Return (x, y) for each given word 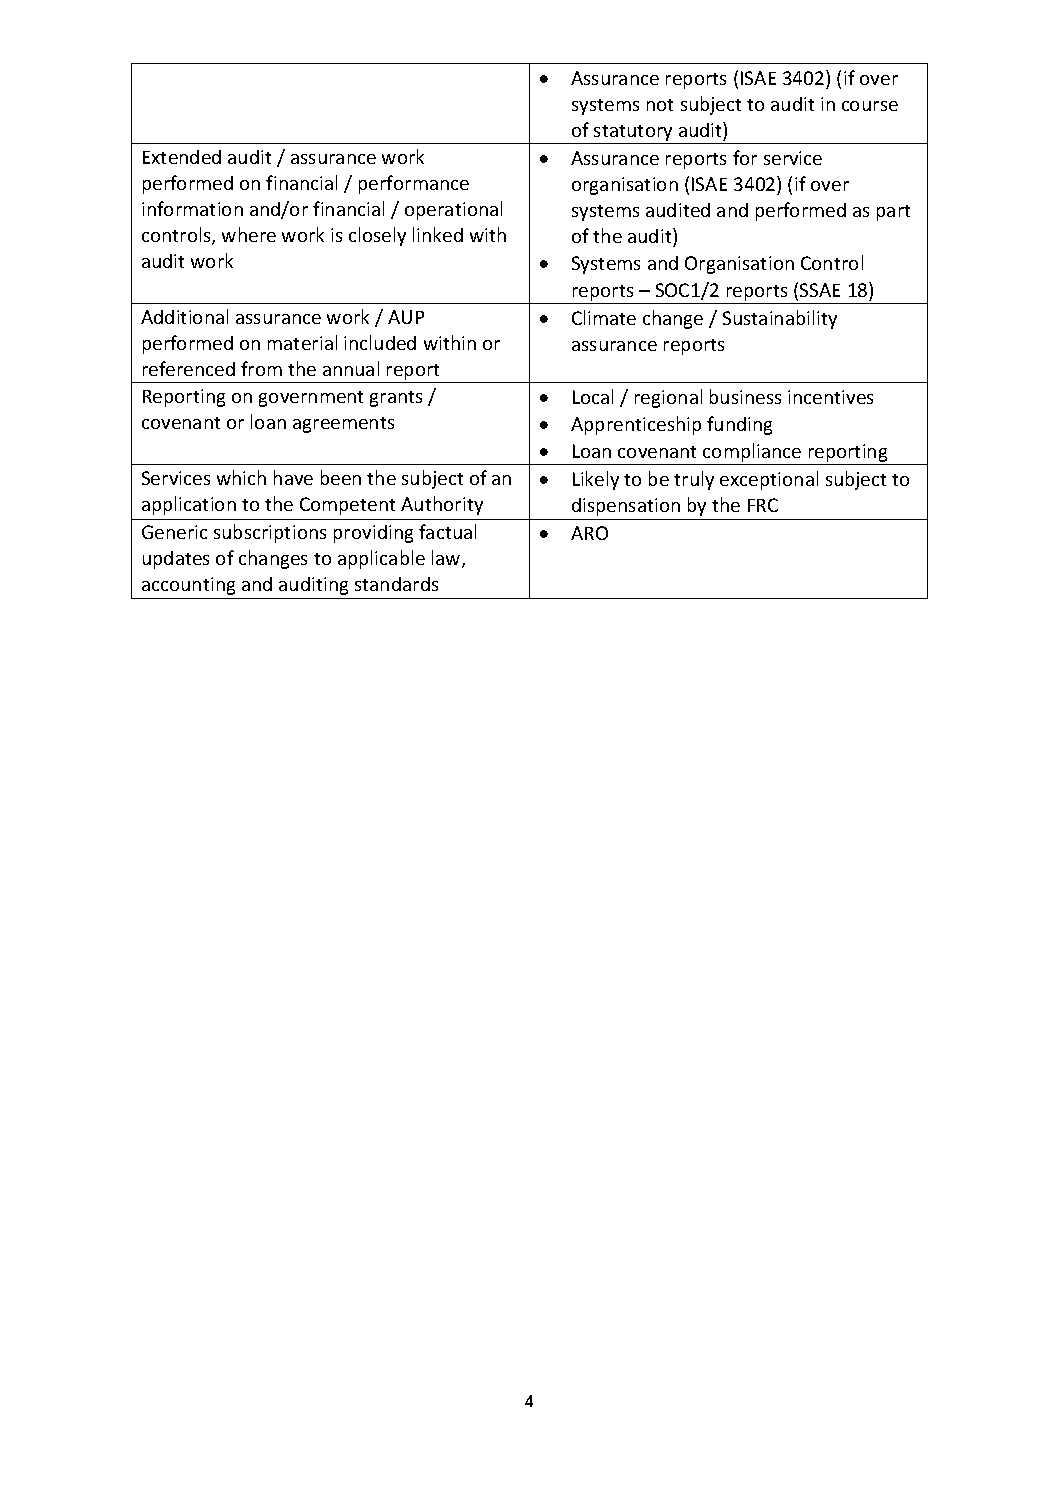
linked (438, 234)
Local (593, 396)
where (249, 234)
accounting (188, 586)
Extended (182, 157)
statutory (634, 134)
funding (739, 425)
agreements (343, 425)
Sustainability (780, 319)
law (447, 559)
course (870, 106)
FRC (763, 505)
